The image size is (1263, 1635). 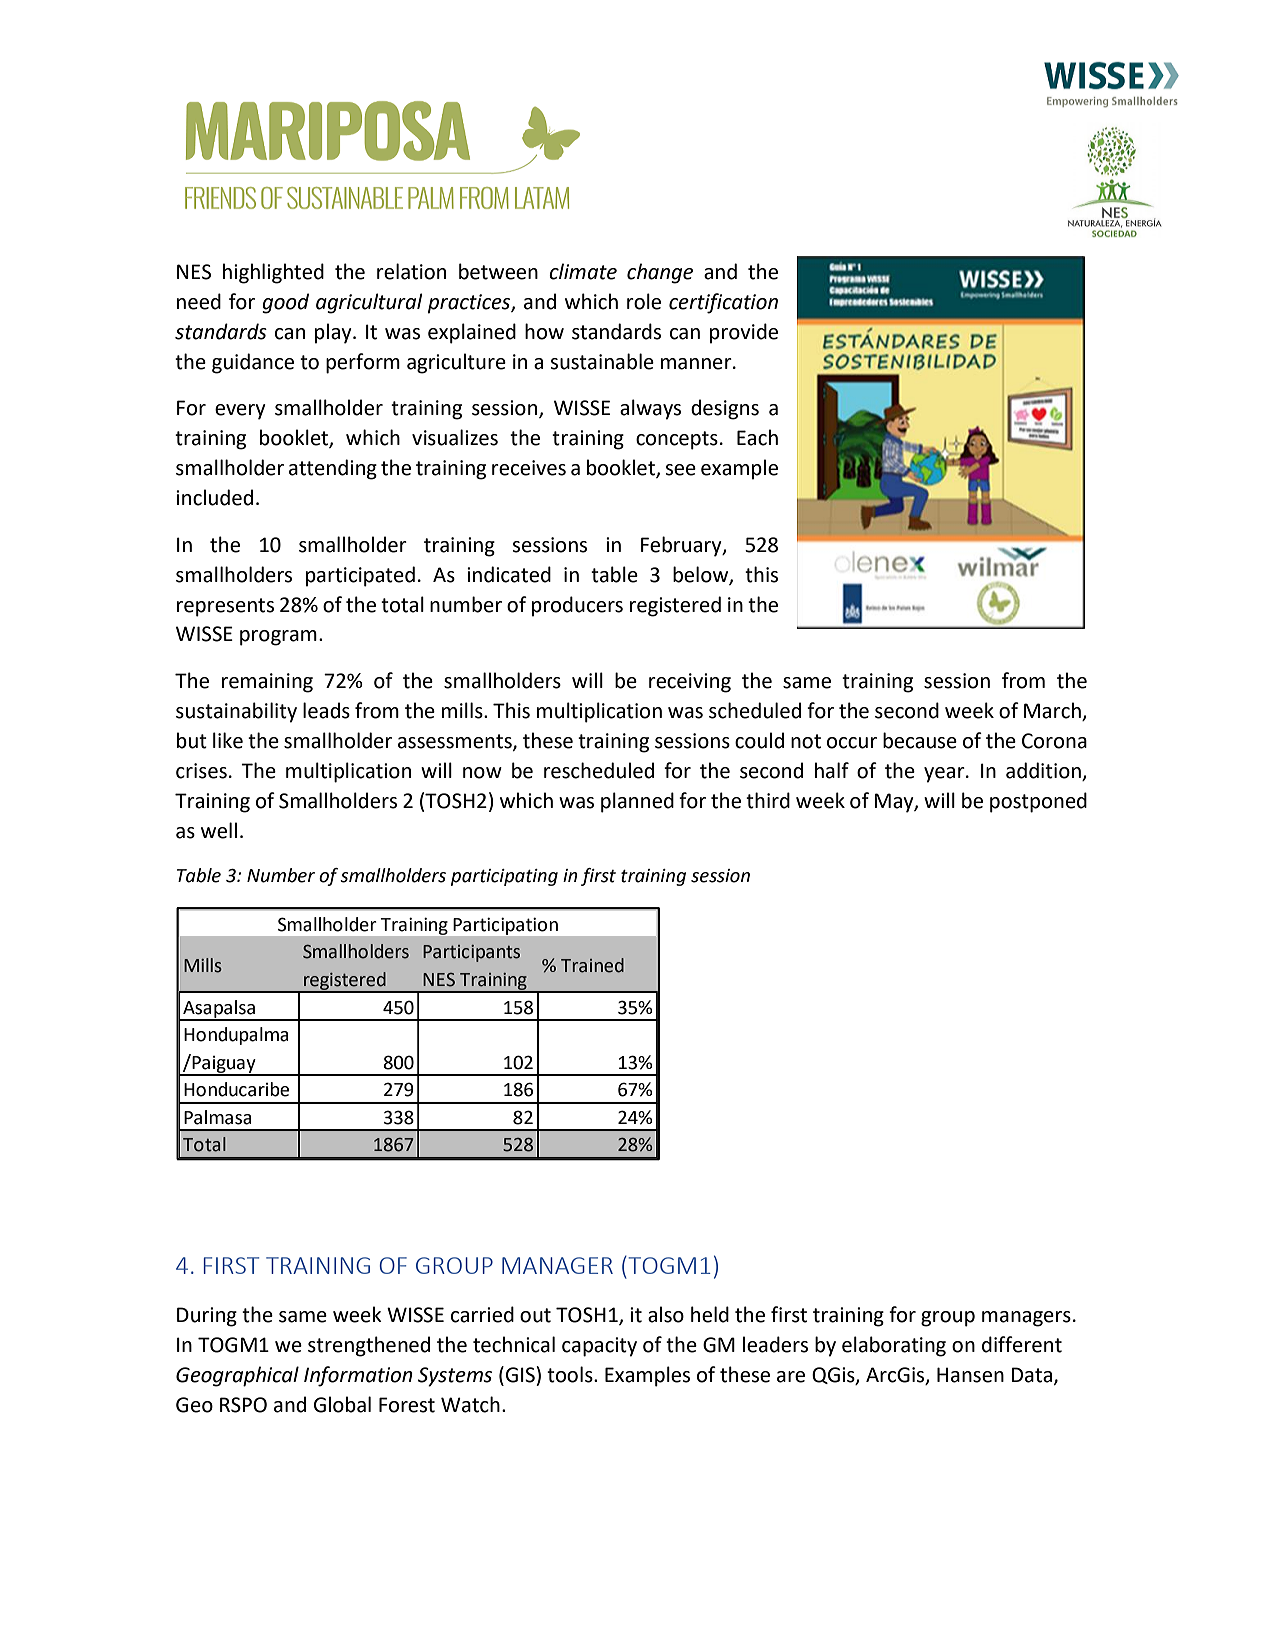 I want to click on planned, so click(x=637, y=802).
